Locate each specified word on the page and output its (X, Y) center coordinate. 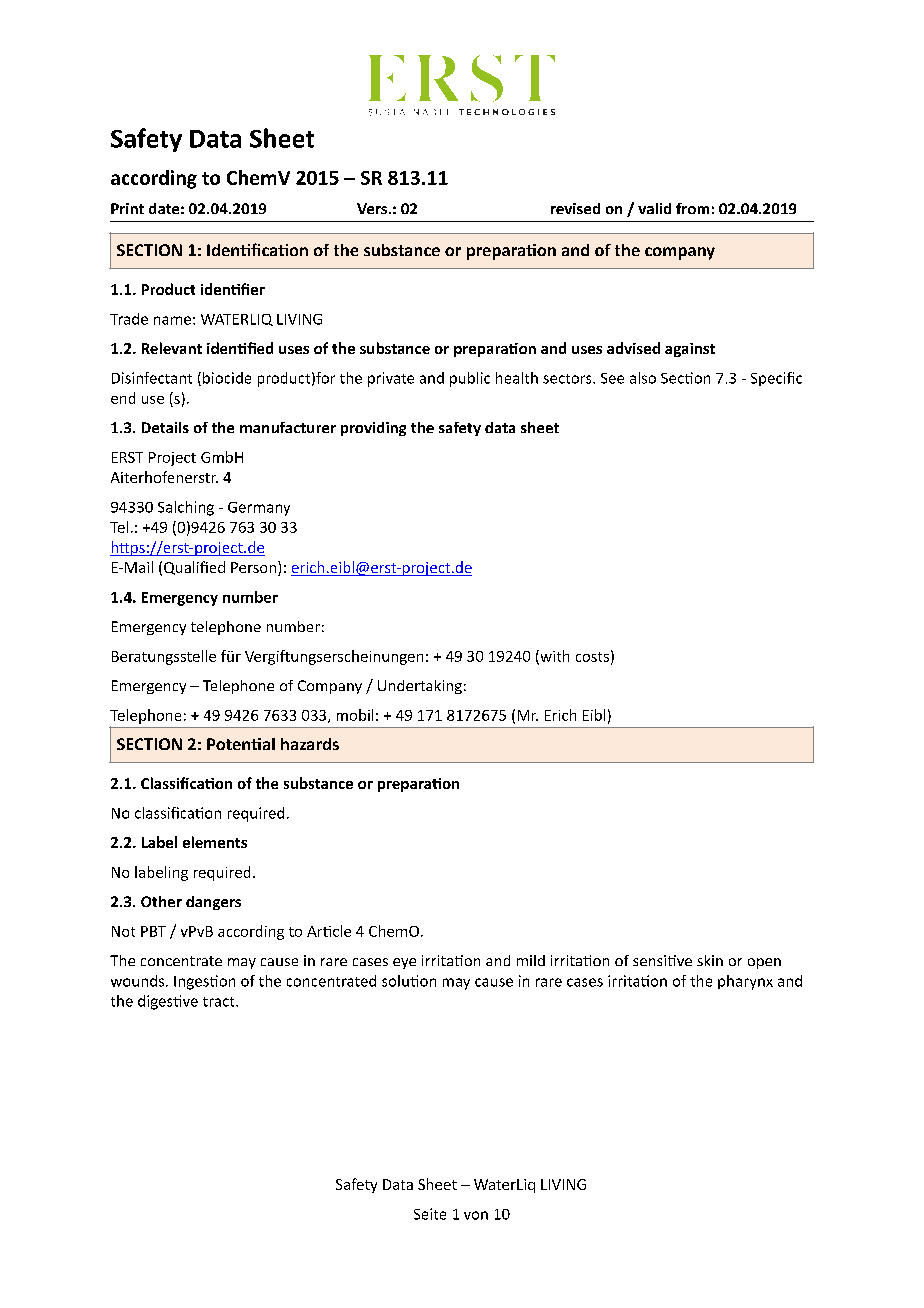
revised (575, 208)
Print (127, 208)
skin (710, 960)
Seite (430, 1214)
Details (165, 427)
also (643, 378)
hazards (310, 744)
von (476, 1215)
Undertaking (420, 687)
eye (404, 963)
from (692, 208)
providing (373, 429)
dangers (213, 903)
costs (592, 657)
